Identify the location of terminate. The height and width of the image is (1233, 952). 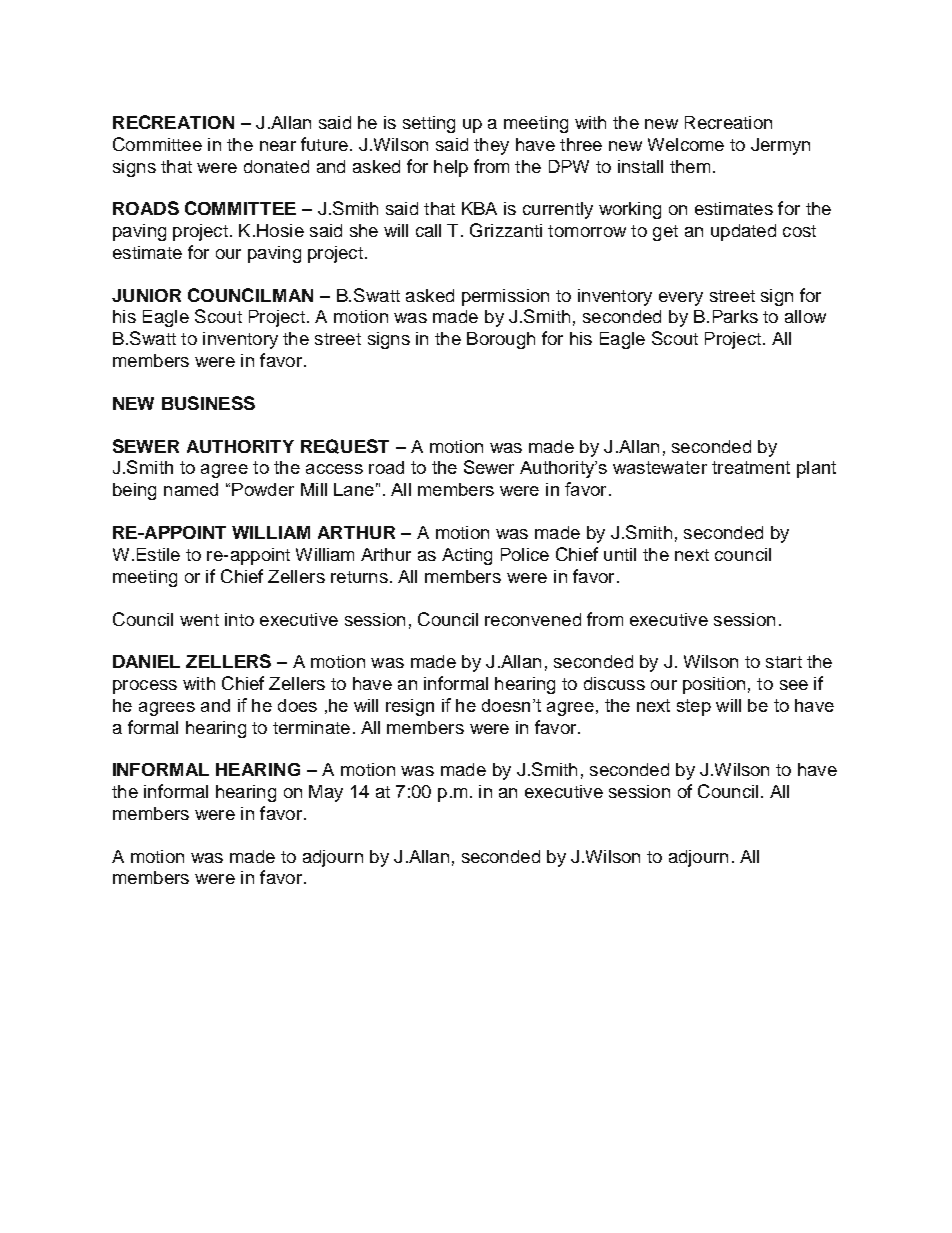
(311, 727).
